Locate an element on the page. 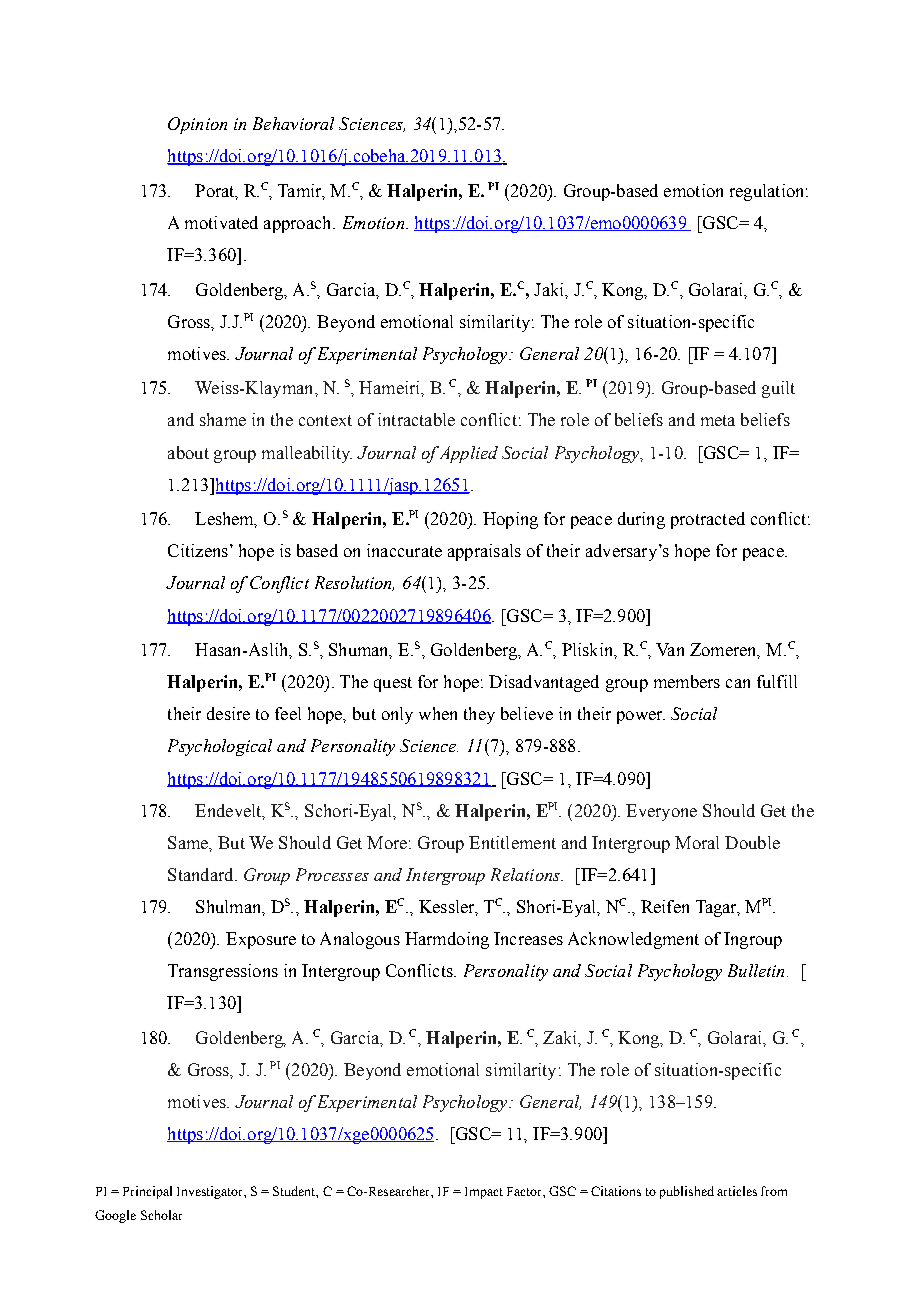 The height and width of the image is (1307, 924). protracted is located at coordinates (708, 520).
